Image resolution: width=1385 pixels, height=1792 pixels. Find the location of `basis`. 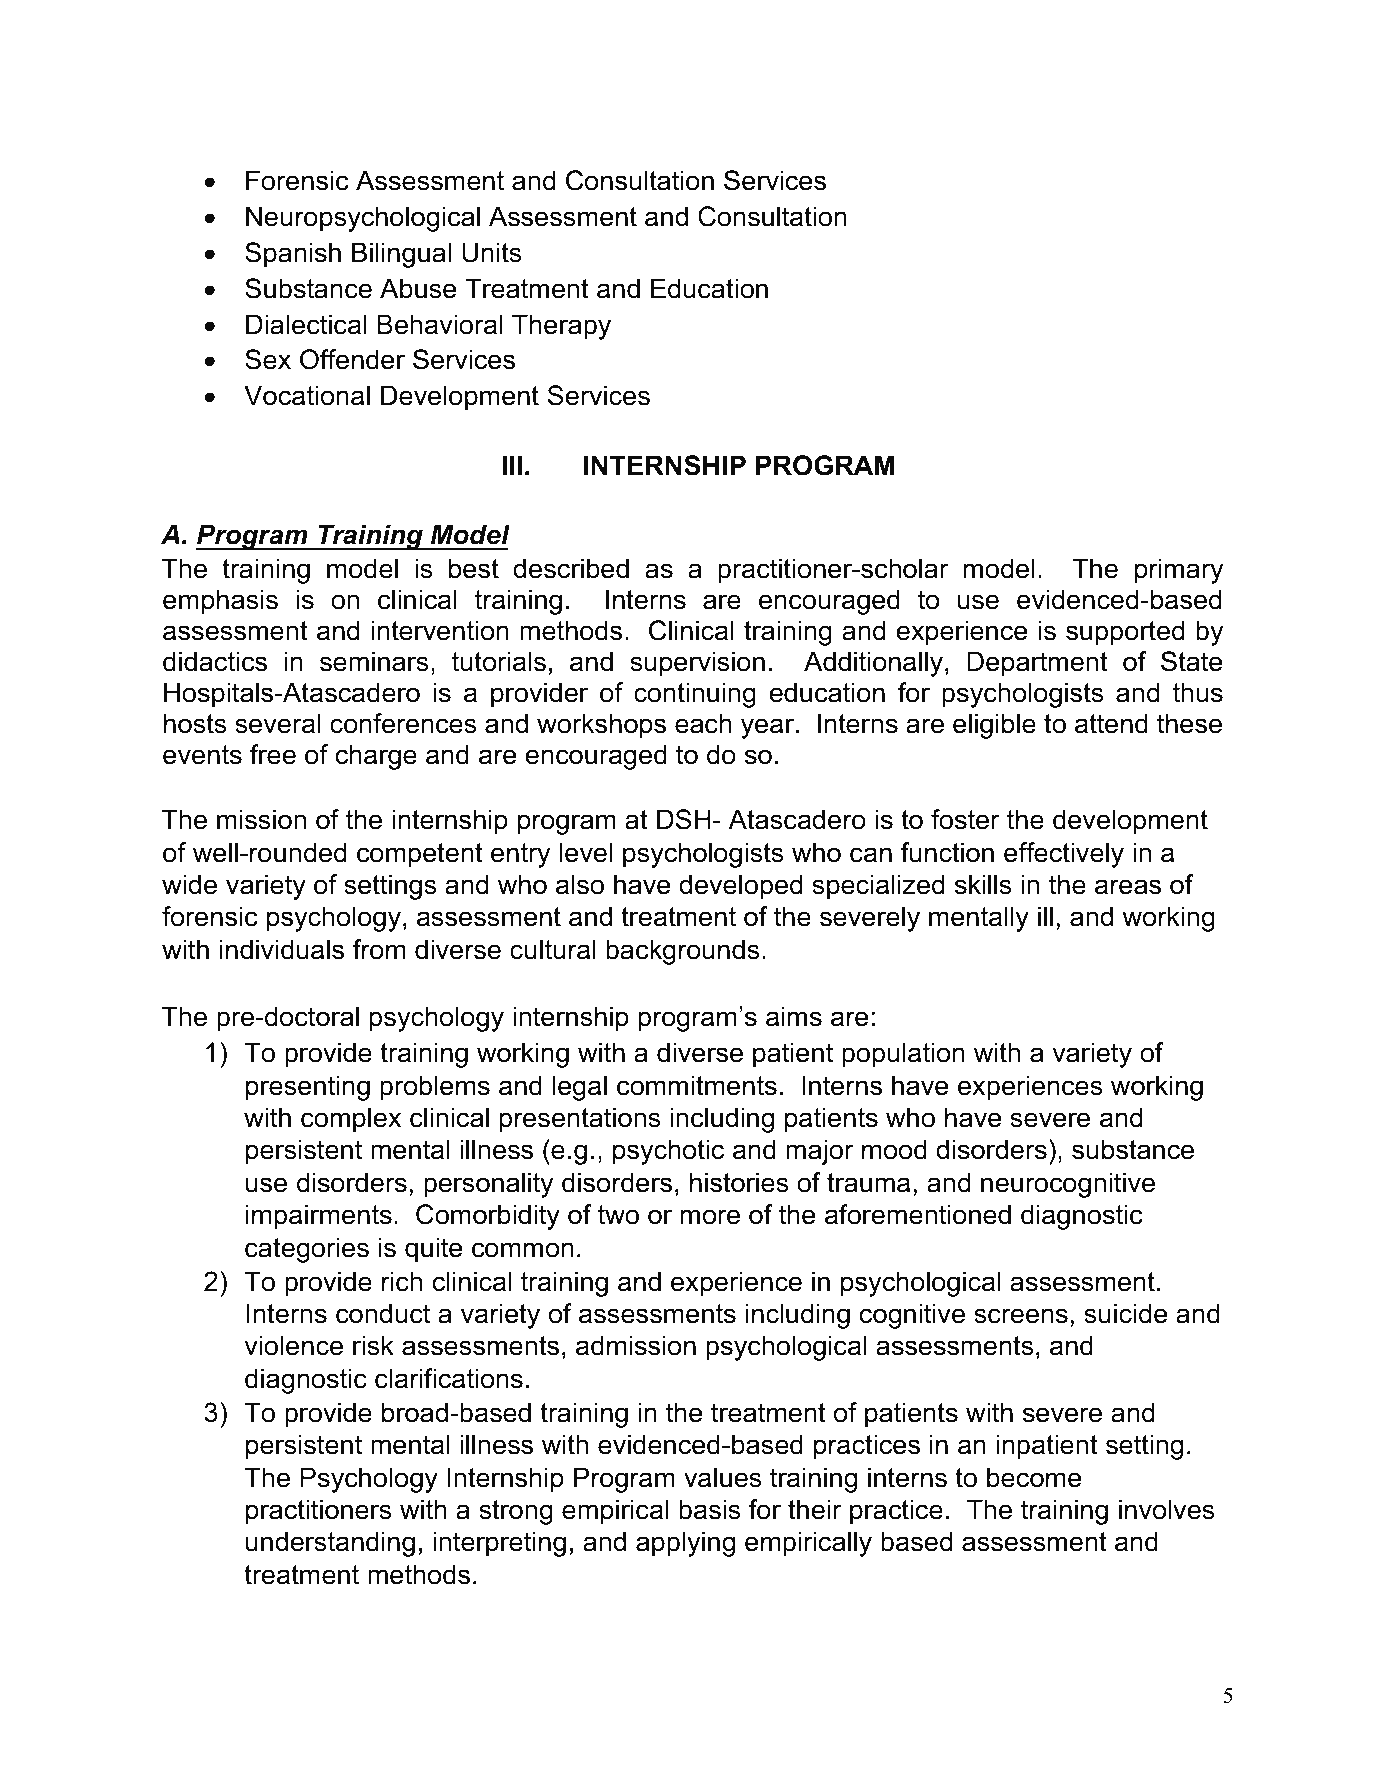

basis is located at coordinates (710, 1509).
